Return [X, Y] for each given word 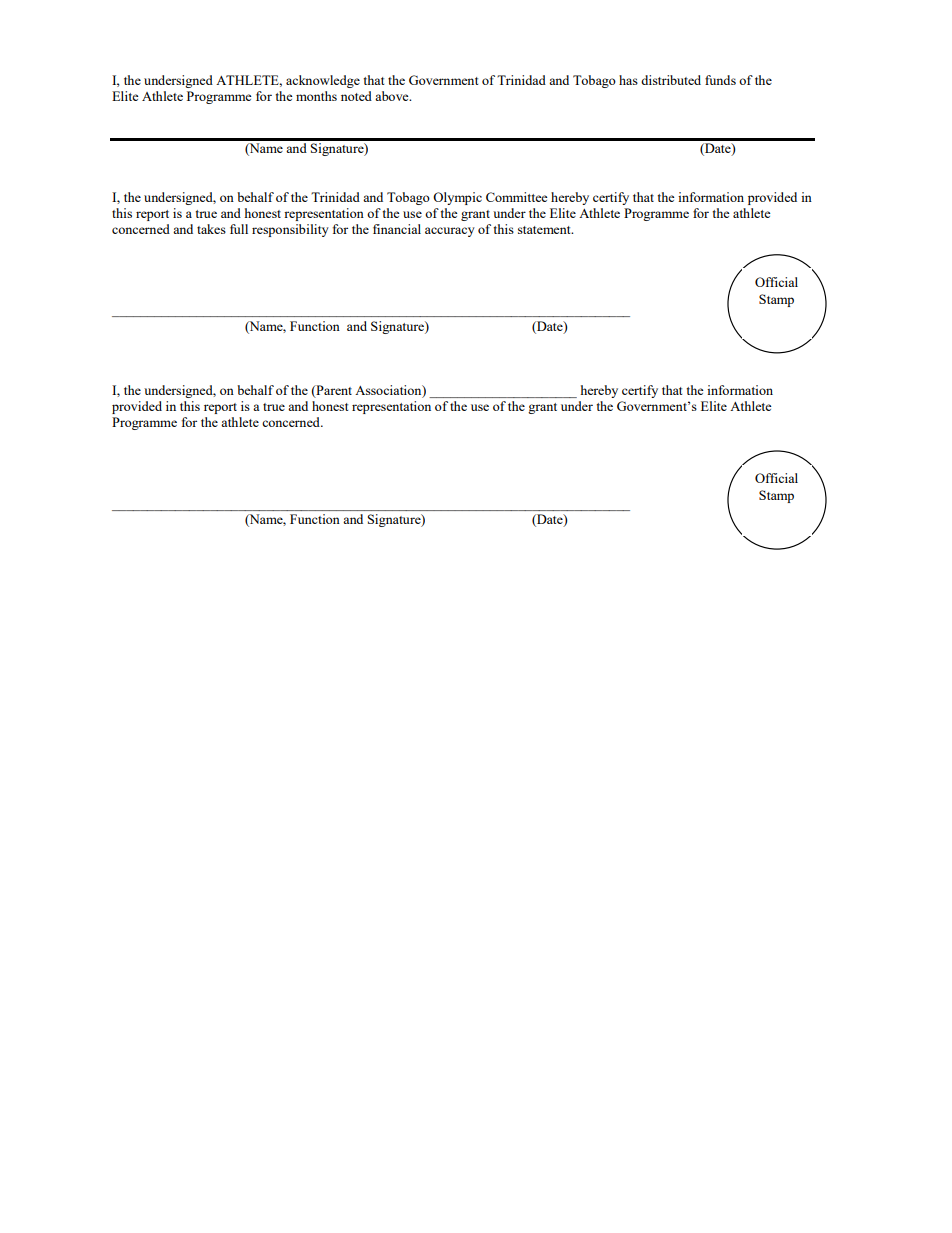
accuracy [450, 232]
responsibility [290, 230]
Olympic [457, 198]
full [239, 229]
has [628, 80]
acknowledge [323, 81]
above [393, 96]
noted [356, 96]
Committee [517, 197]
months [316, 96]
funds [720, 80]
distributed [671, 80]
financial [397, 229]
